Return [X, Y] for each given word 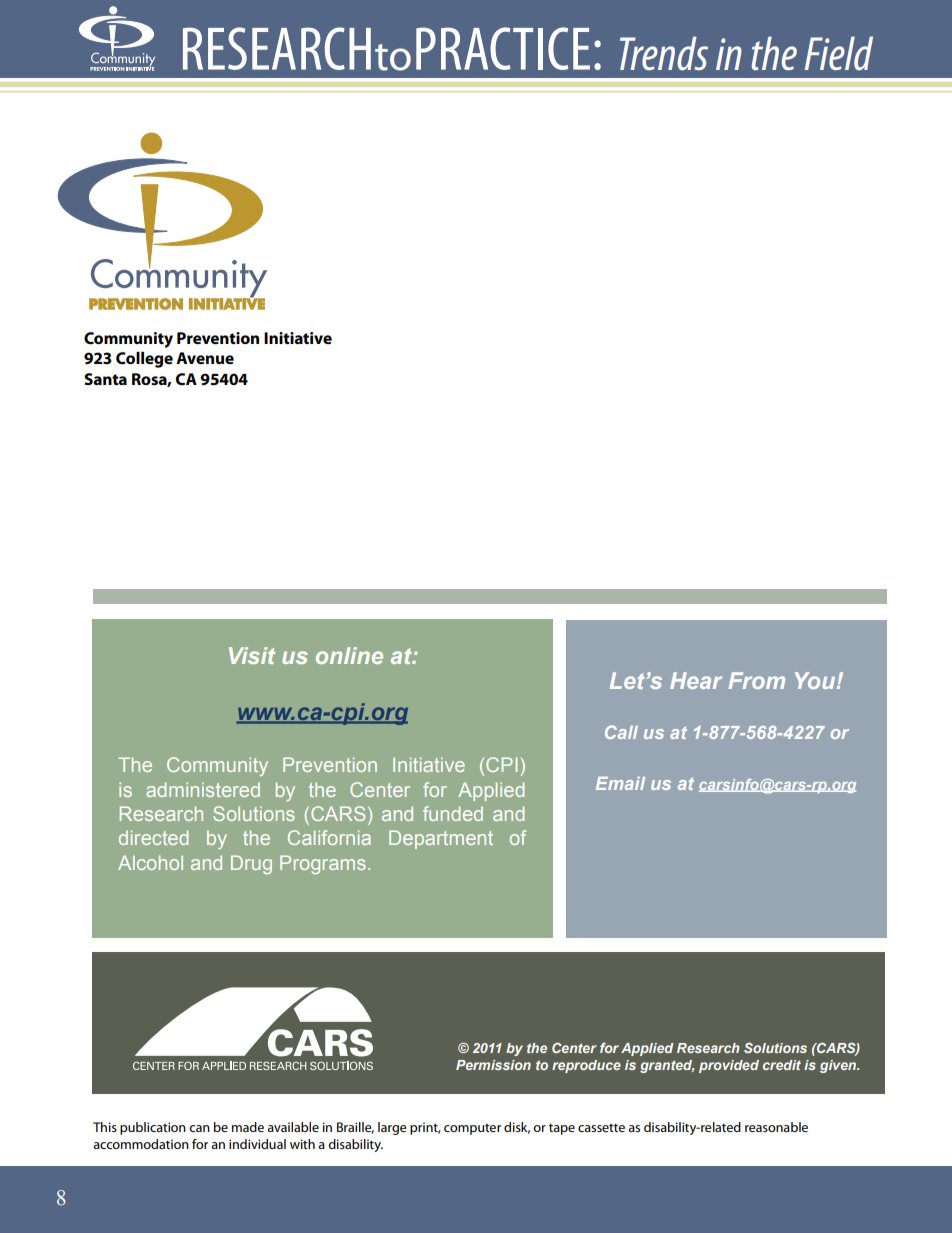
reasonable [776, 1127]
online [349, 655]
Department [441, 839]
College [144, 360]
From [756, 680]
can [199, 1128]
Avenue [205, 358]
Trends [664, 53]
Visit [252, 655]
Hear [696, 680]
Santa [105, 379]
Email [620, 783]
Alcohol [150, 862]
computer [472, 1129]
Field [838, 53]
